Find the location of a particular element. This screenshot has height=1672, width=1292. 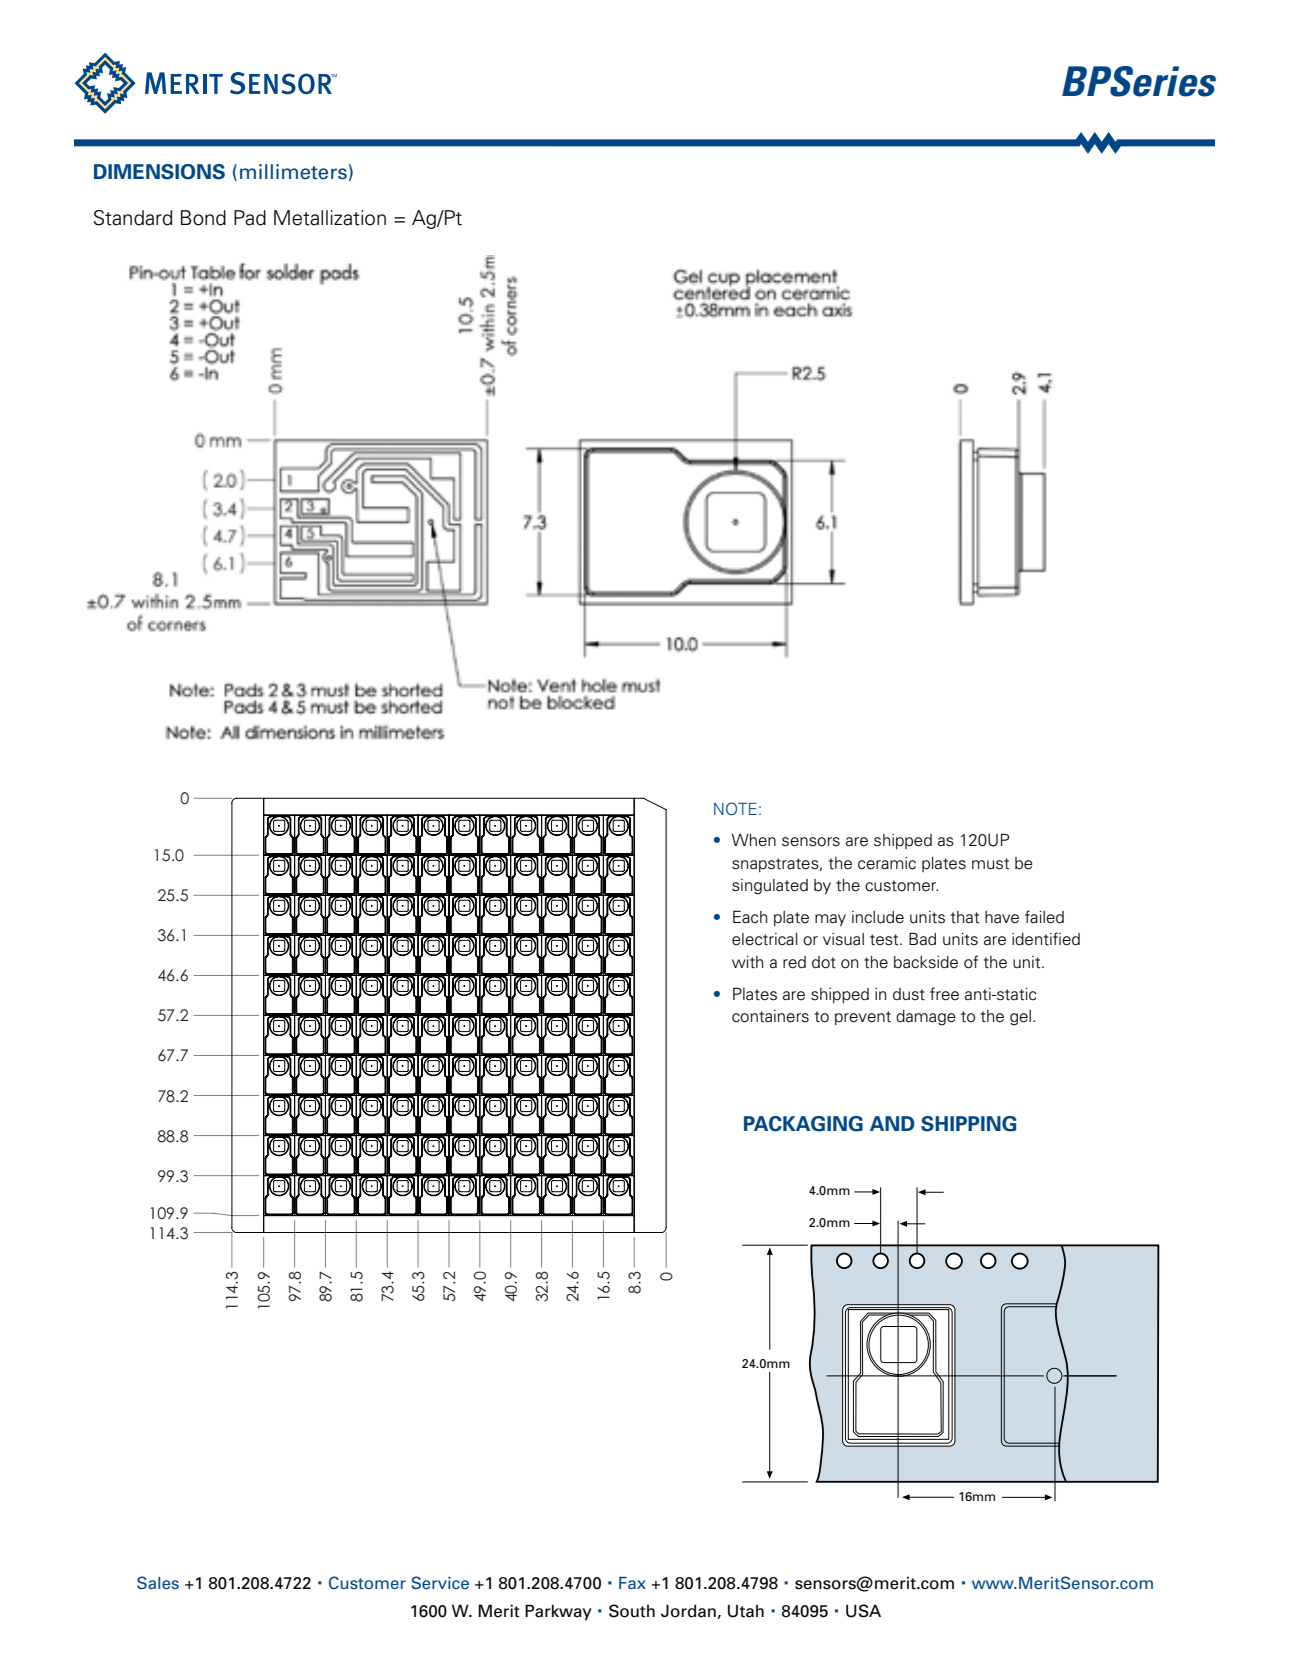

Parkway is located at coordinates (558, 1612).
